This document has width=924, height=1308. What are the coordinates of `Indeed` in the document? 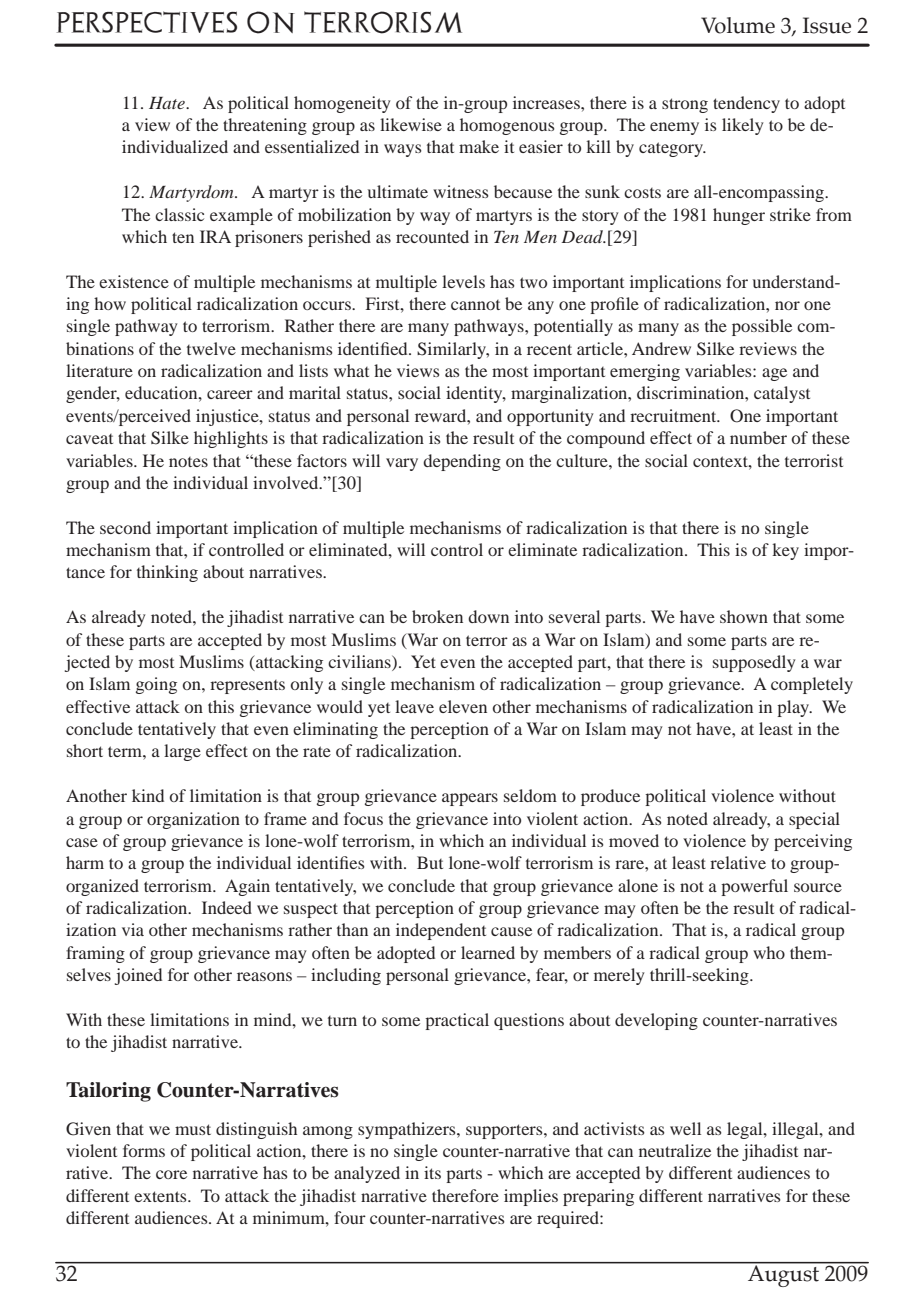 It's located at (227, 907).
